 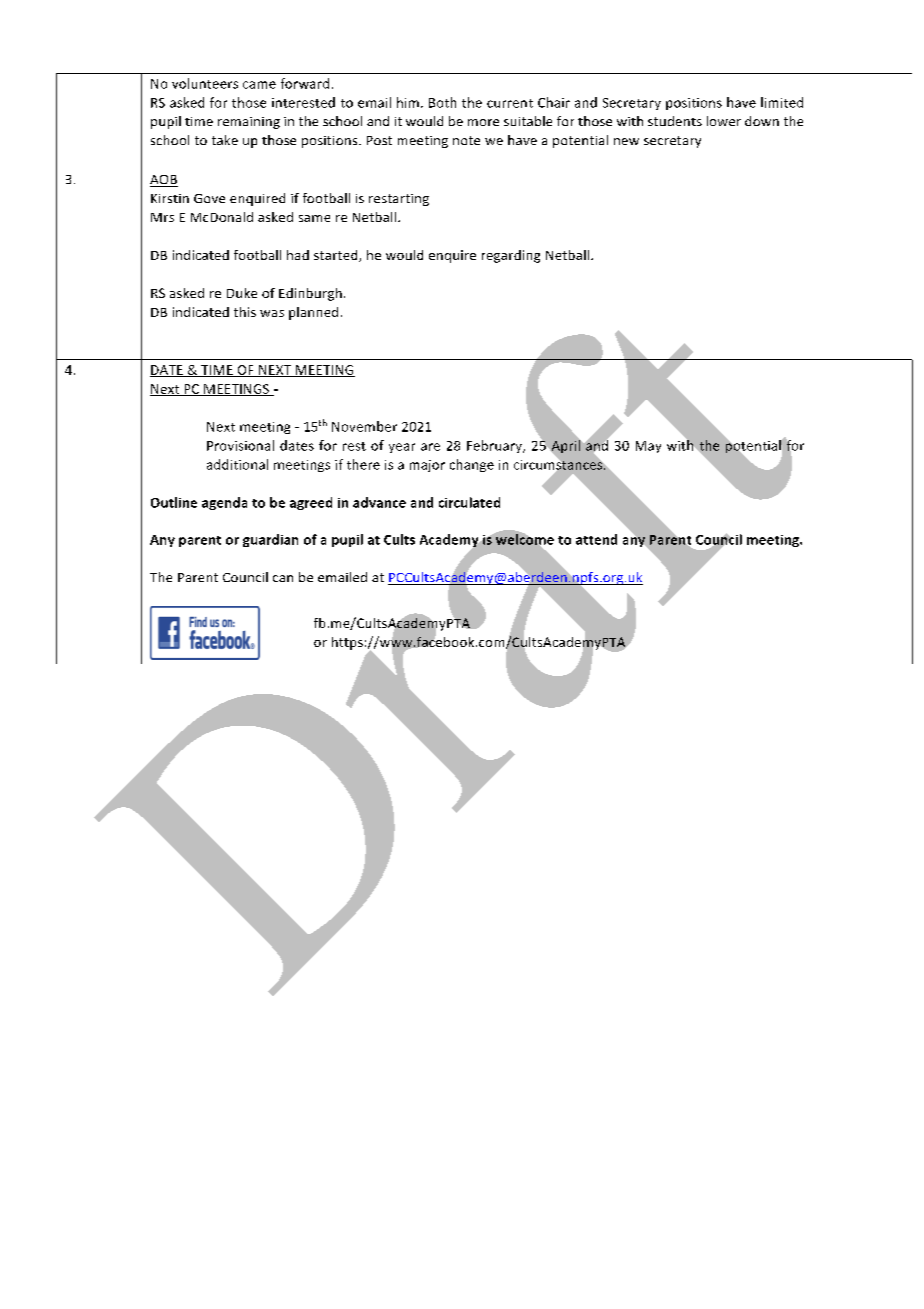 I want to click on can, so click(x=283, y=578).
